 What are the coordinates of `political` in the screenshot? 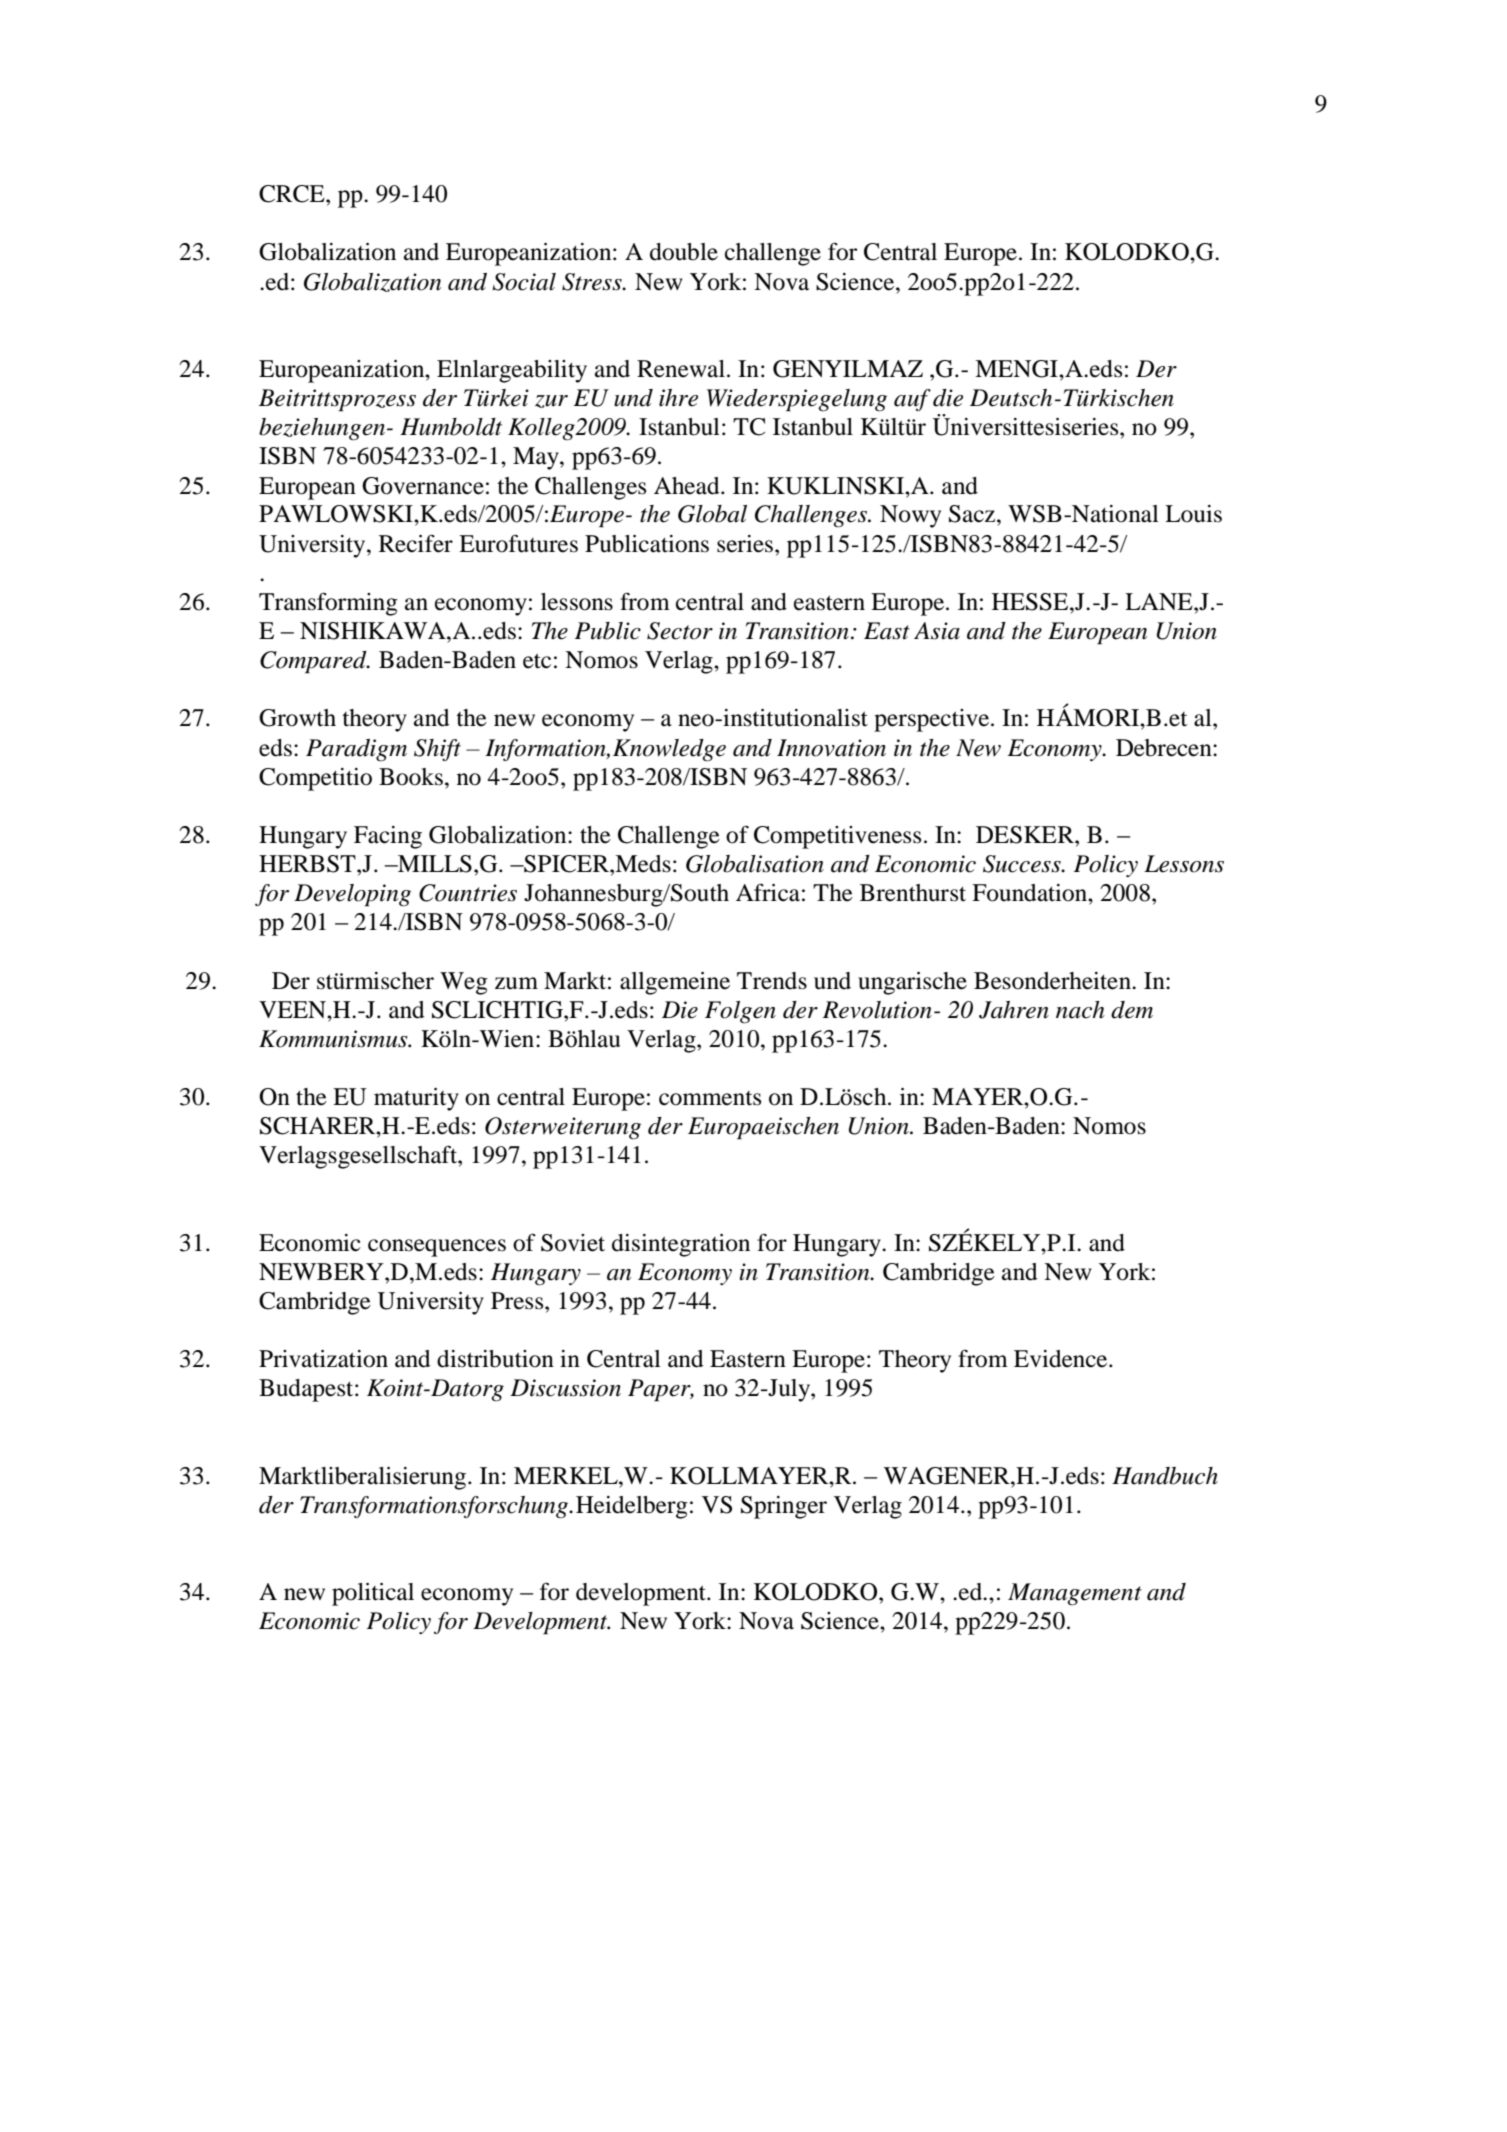 It's located at (373, 1594).
